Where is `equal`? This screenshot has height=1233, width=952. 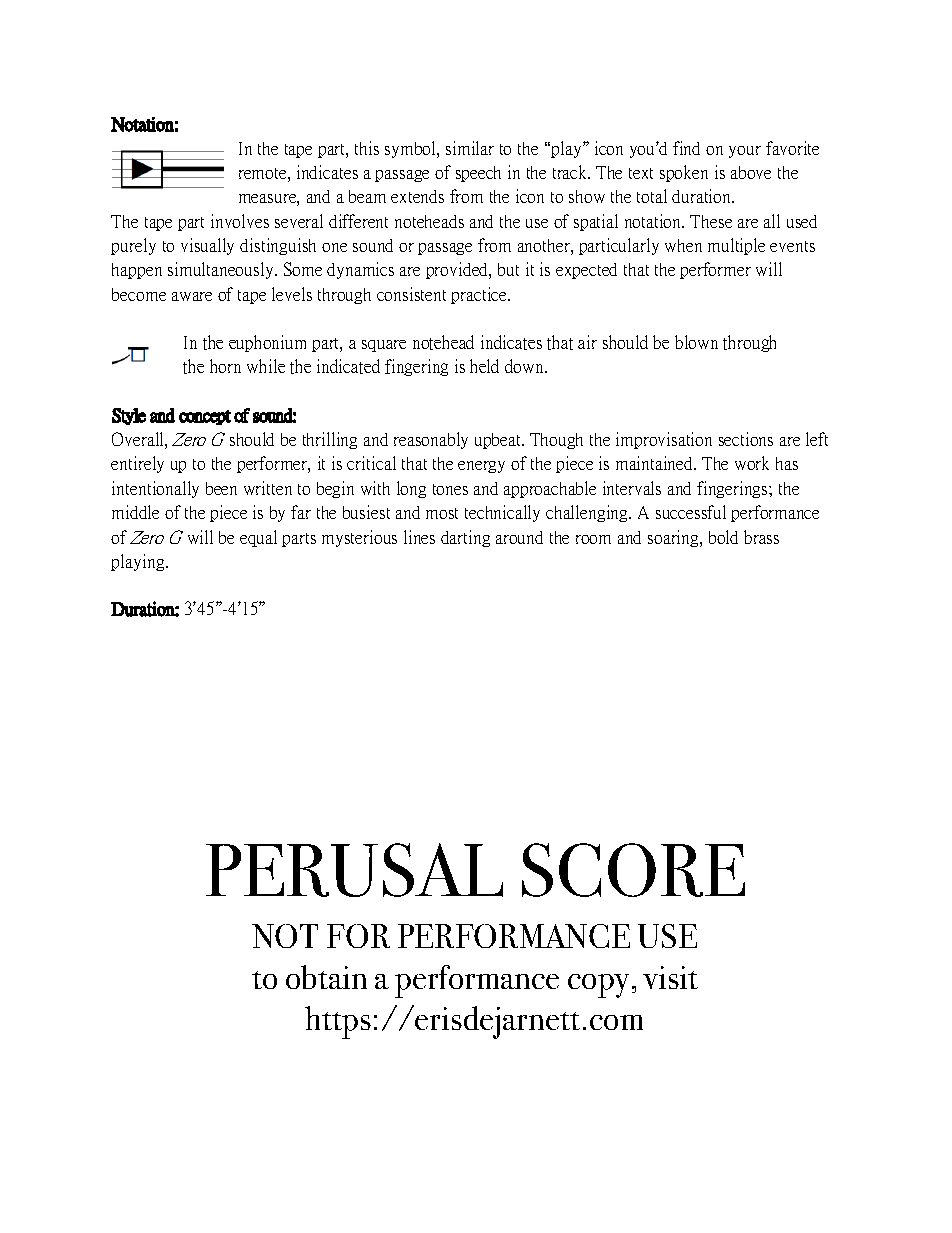
equal is located at coordinates (258, 538).
